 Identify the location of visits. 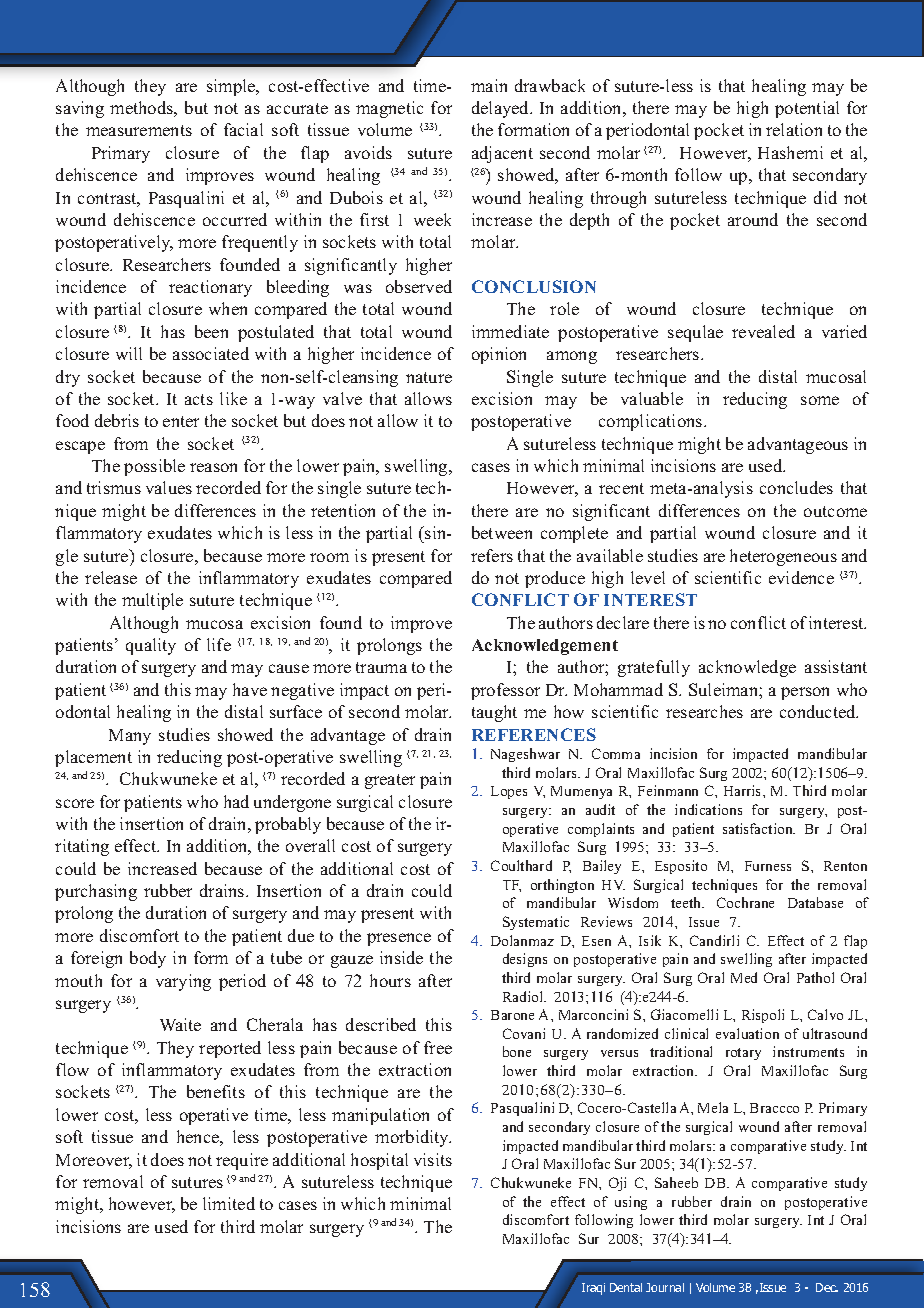
(433, 1159).
